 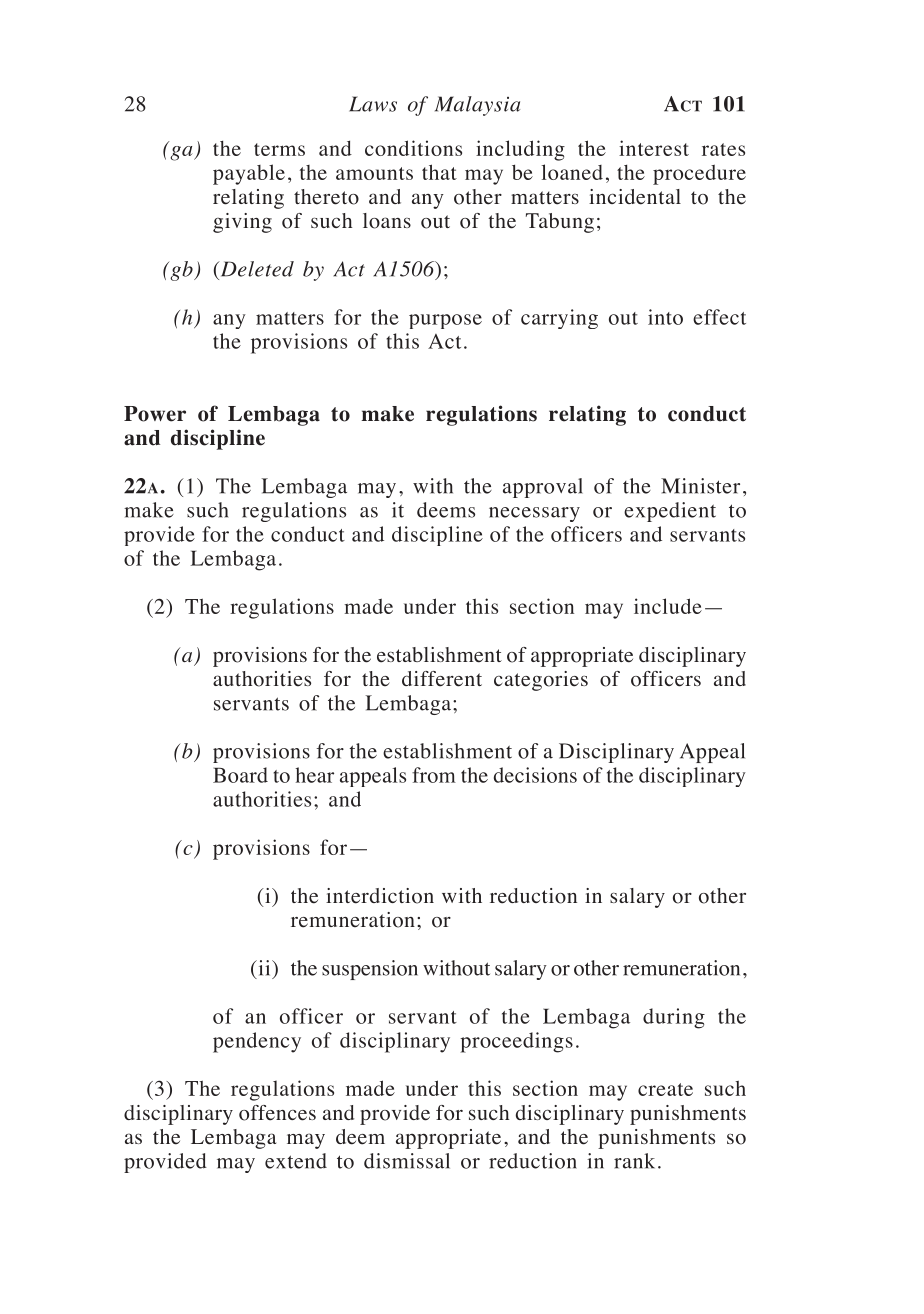 I want to click on Deleted, so click(x=256, y=269).
